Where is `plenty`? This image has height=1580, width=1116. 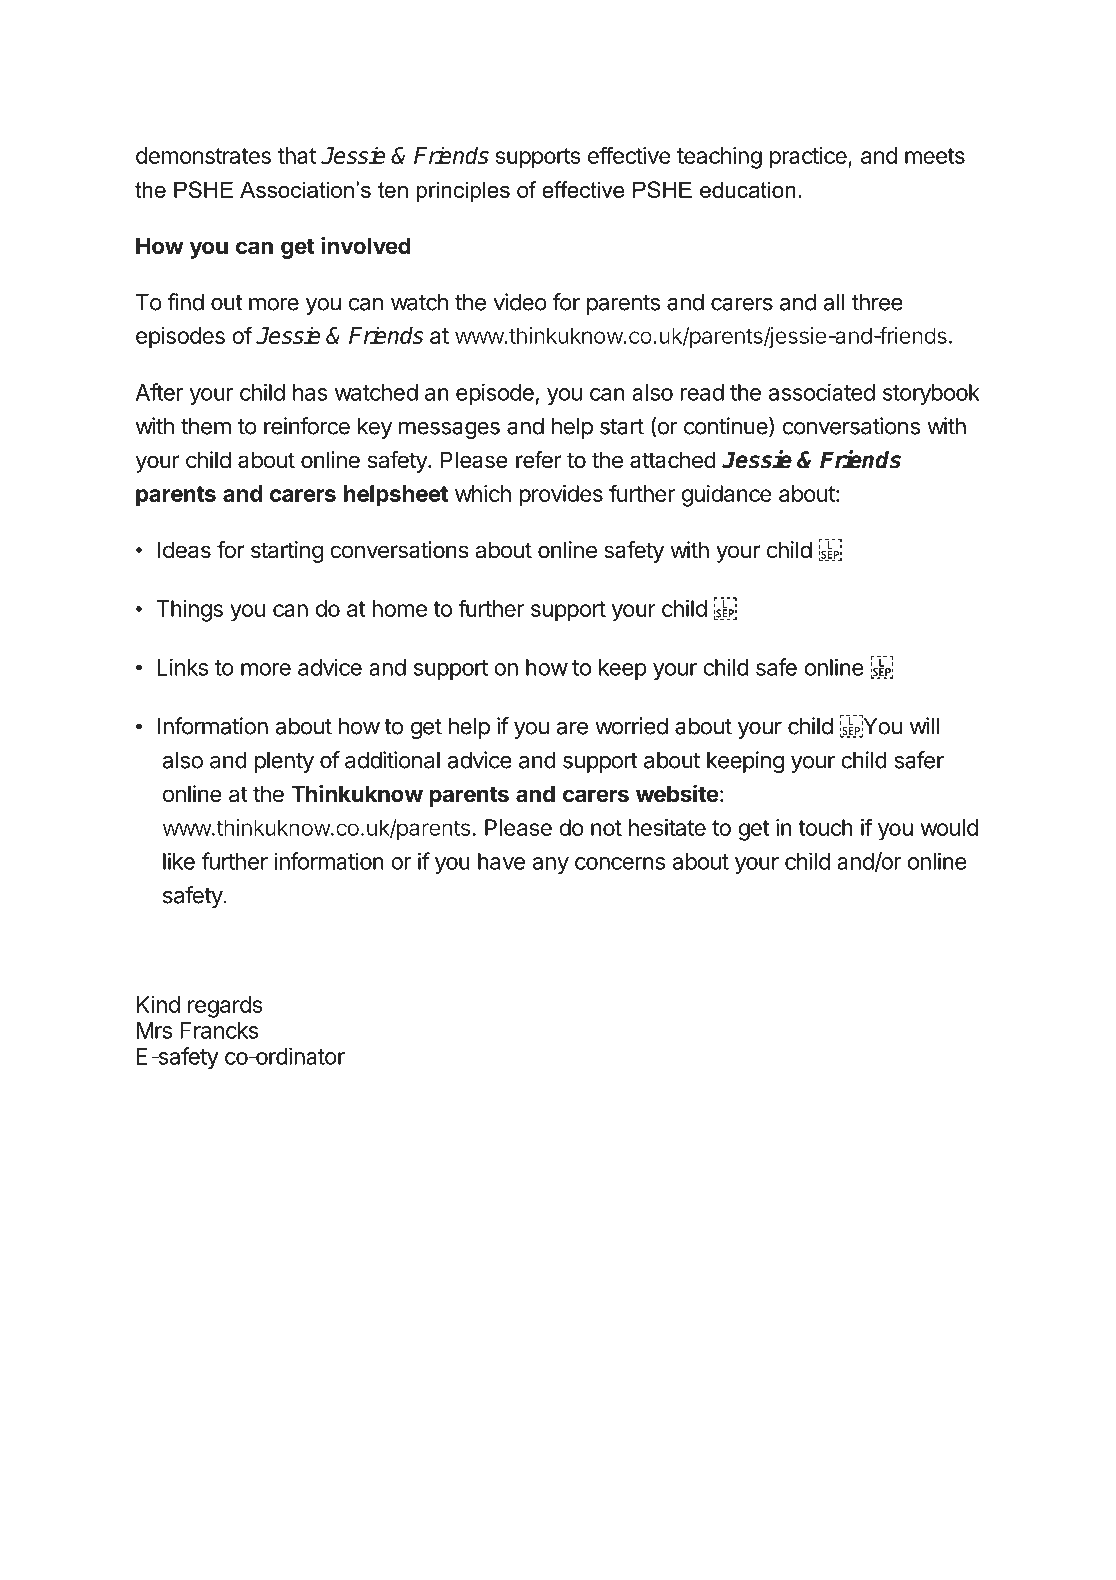 plenty is located at coordinates (284, 762).
